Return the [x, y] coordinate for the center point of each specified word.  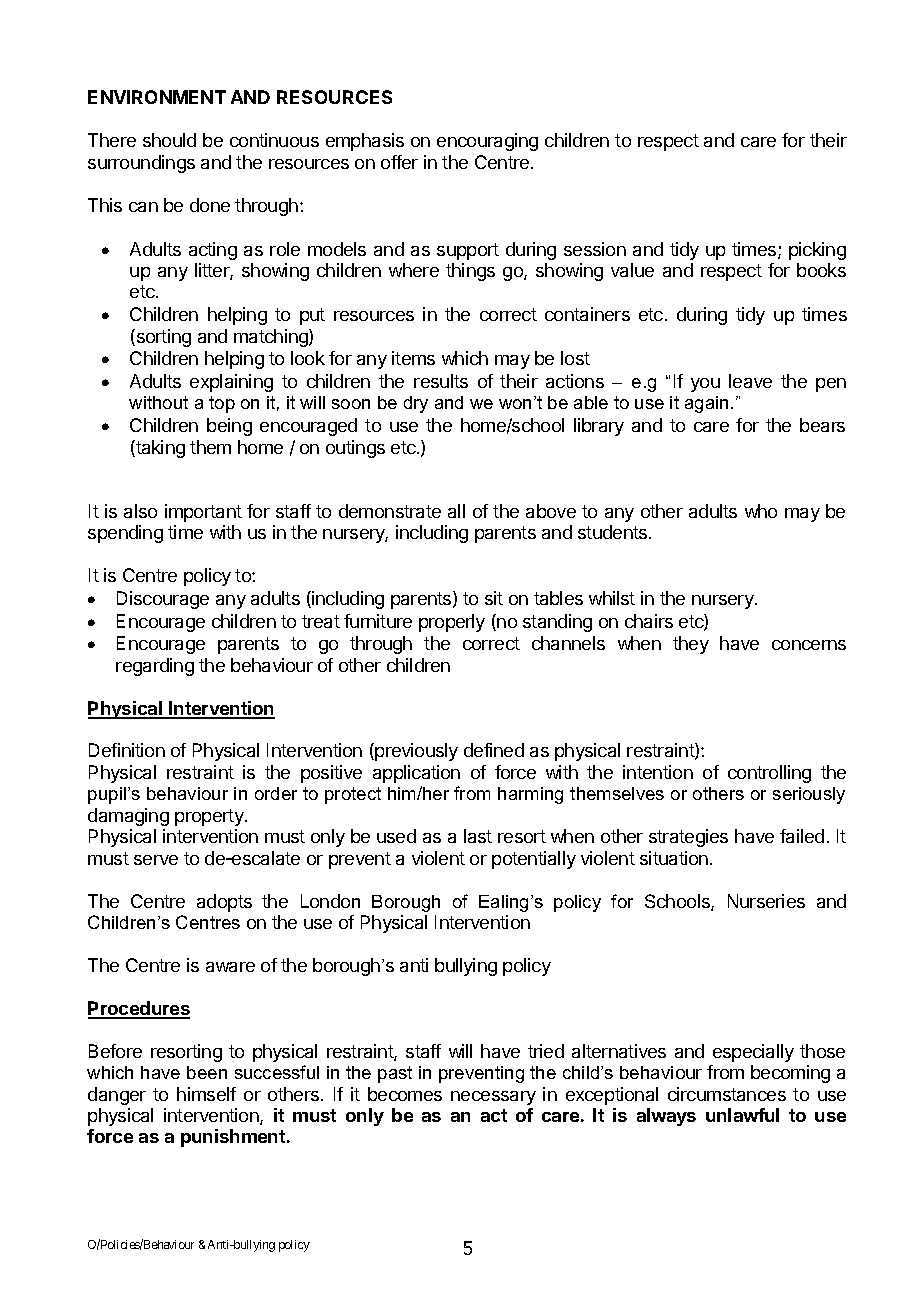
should [169, 140]
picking [817, 251]
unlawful [742, 1115]
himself [206, 1094]
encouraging [487, 142]
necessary [493, 1098]
